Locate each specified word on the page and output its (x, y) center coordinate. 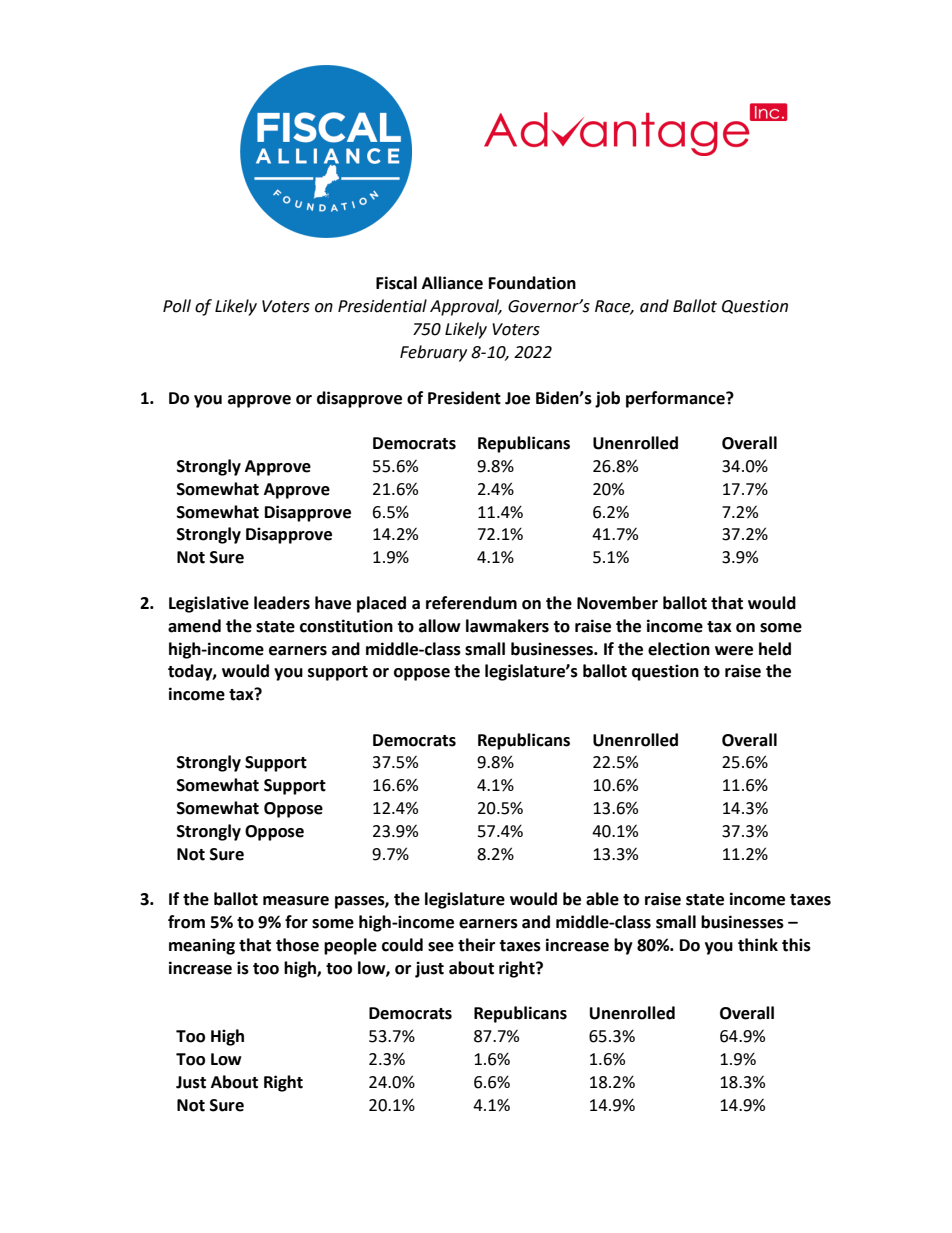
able (602, 899)
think (758, 945)
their (476, 945)
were (734, 651)
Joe (517, 398)
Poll (177, 306)
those (297, 945)
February (433, 353)
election (679, 649)
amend (194, 626)
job (607, 399)
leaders (282, 603)
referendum (471, 603)
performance (676, 399)
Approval (466, 307)
